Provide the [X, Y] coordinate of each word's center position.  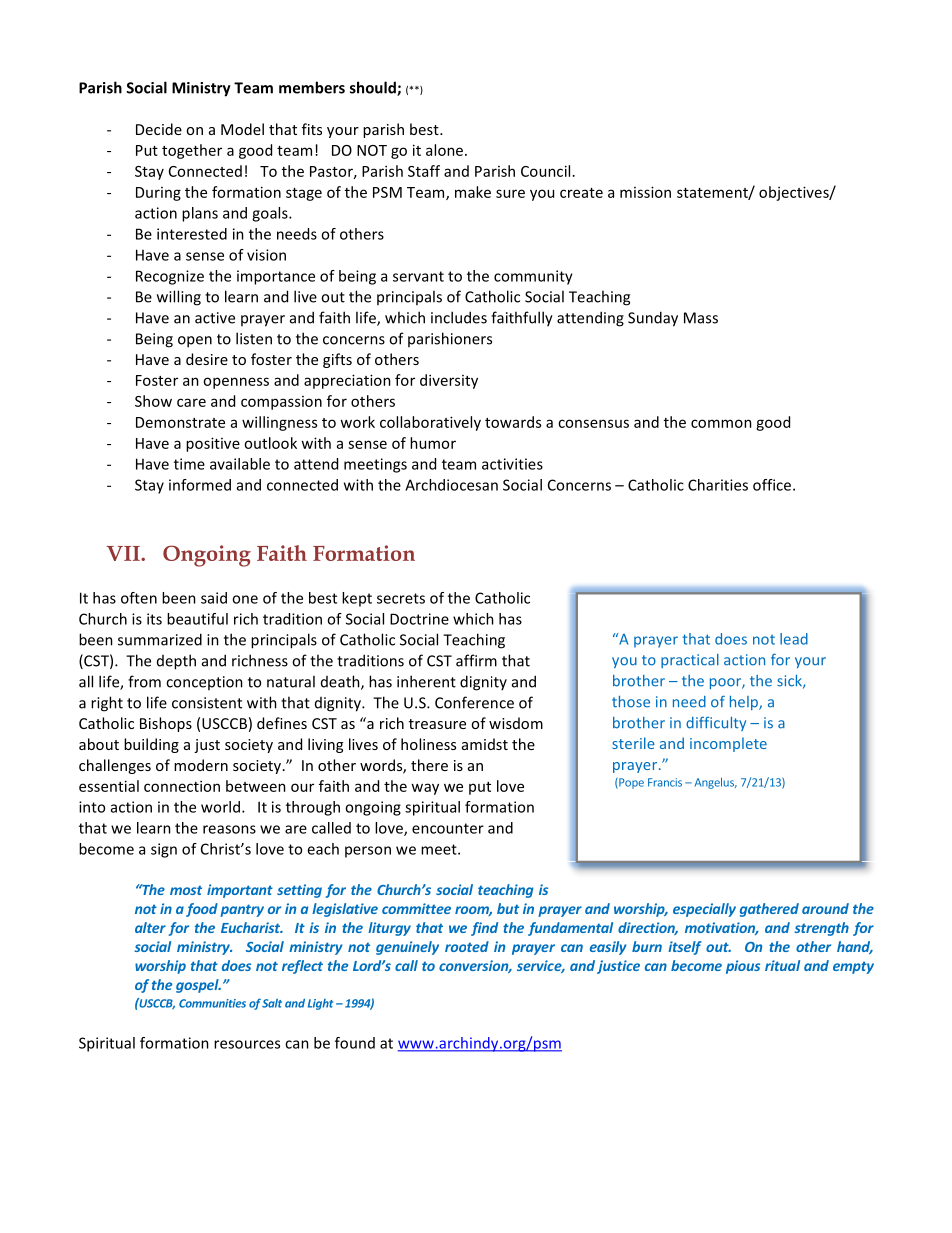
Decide [159, 129]
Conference [474, 702]
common [721, 423]
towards [513, 422]
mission [645, 192]
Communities [212, 1003]
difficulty [716, 723]
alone [446, 150]
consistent [207, 703]
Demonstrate [180, 422]
